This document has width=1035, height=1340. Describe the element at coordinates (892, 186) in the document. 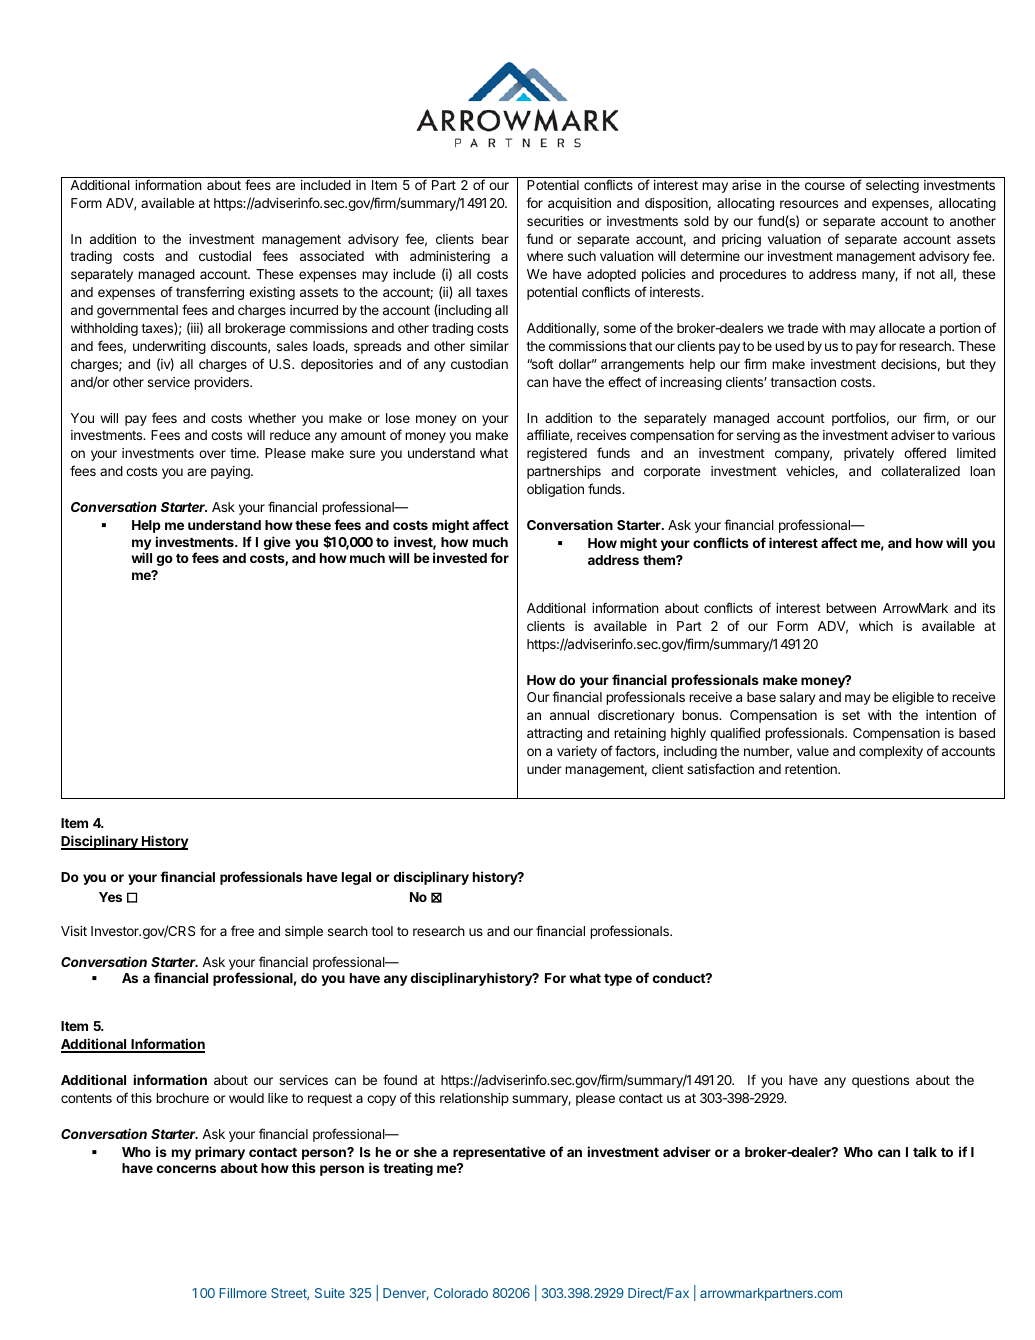

I see `selecting` at that location.
